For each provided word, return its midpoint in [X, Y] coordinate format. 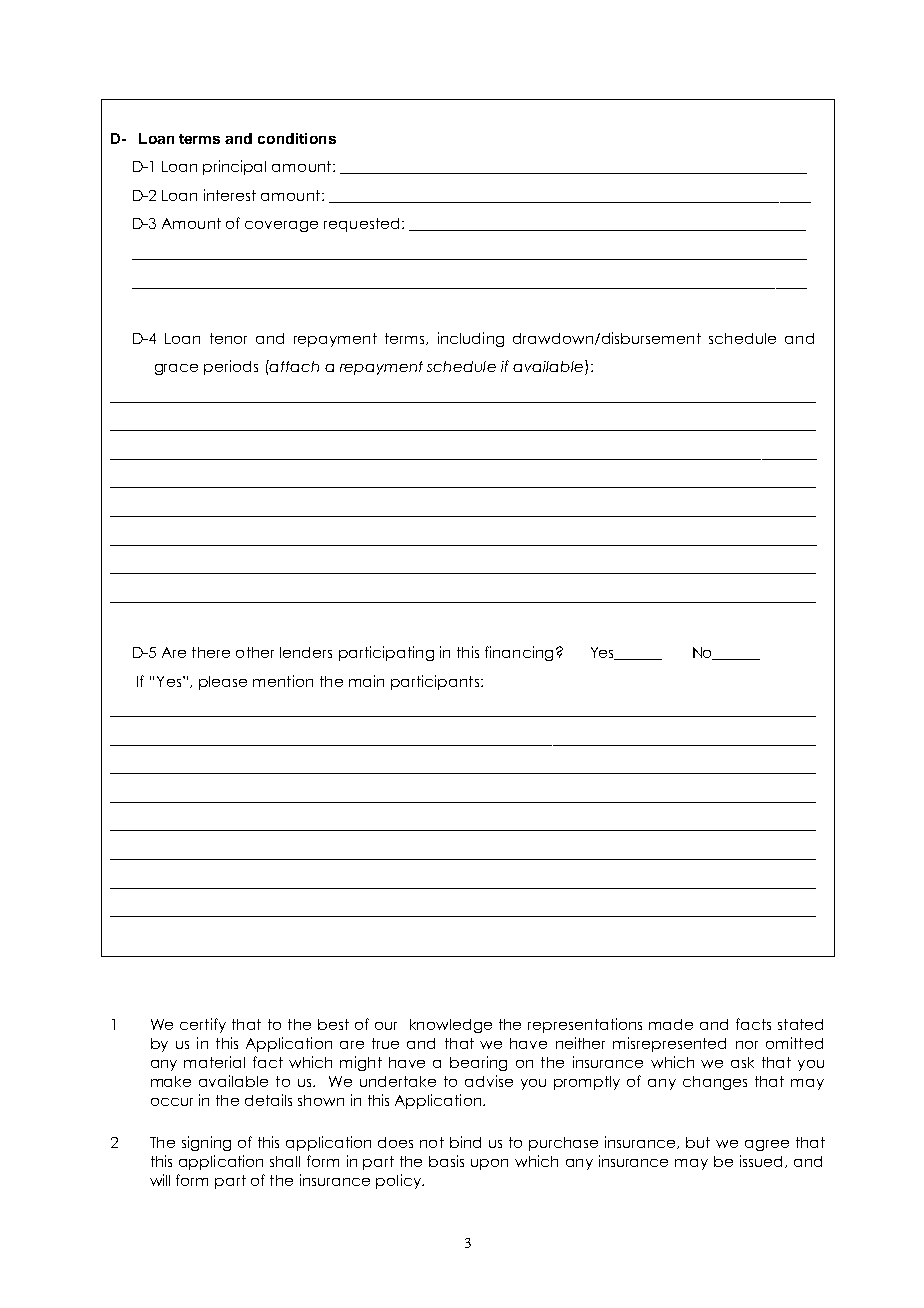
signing [206, 1143]
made [671, 1024]
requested [361, 225]
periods [231, 367]
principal [234, 167]
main [366, 681]
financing [519, 653]
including [471, 339]
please [223, 683]
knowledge [451, 1026]
